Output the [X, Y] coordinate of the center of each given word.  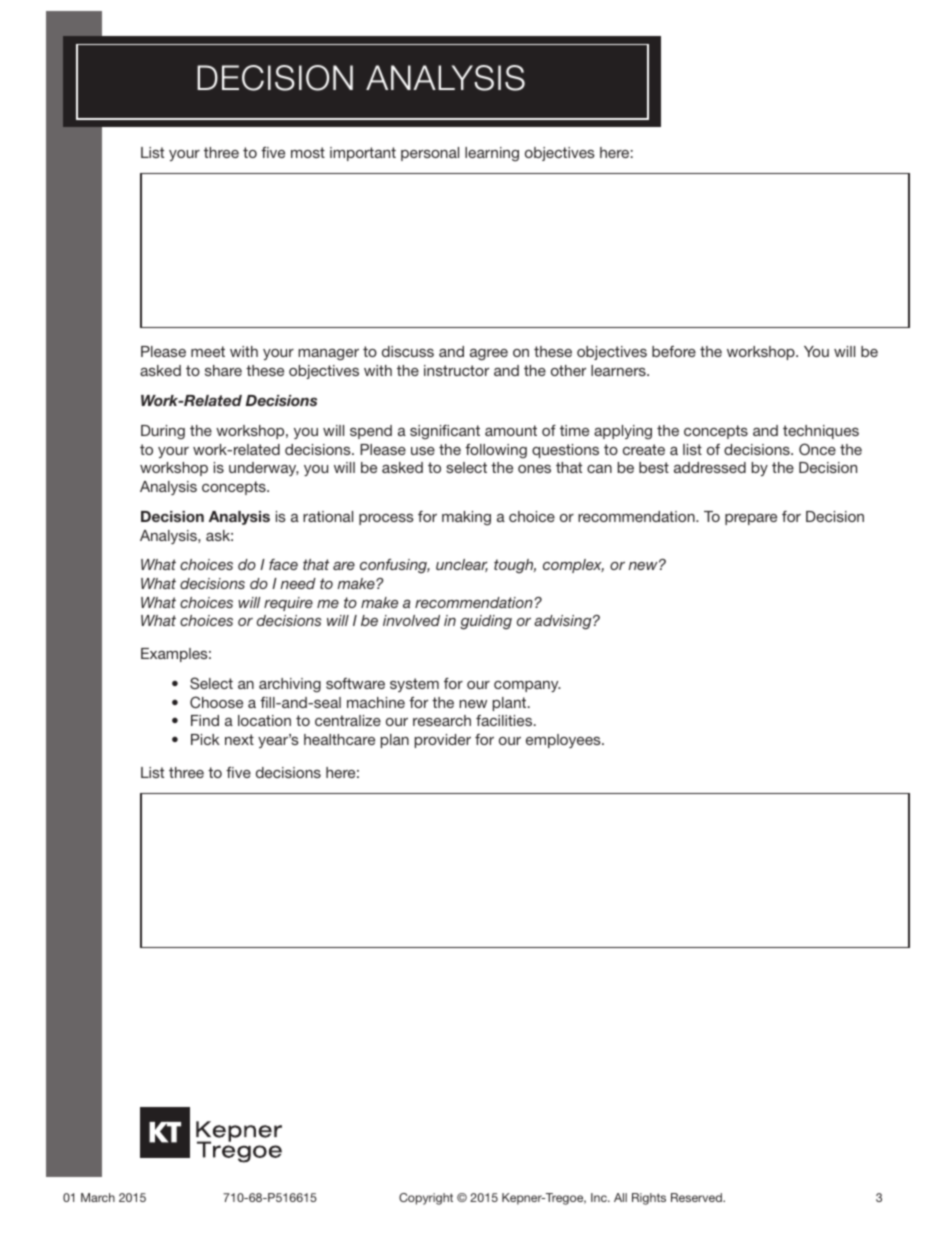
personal [430, 154]
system [414, 685]
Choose [216, 702]
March [98, 1197]
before [674, 351]
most [308, 152]
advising [564, 622]
